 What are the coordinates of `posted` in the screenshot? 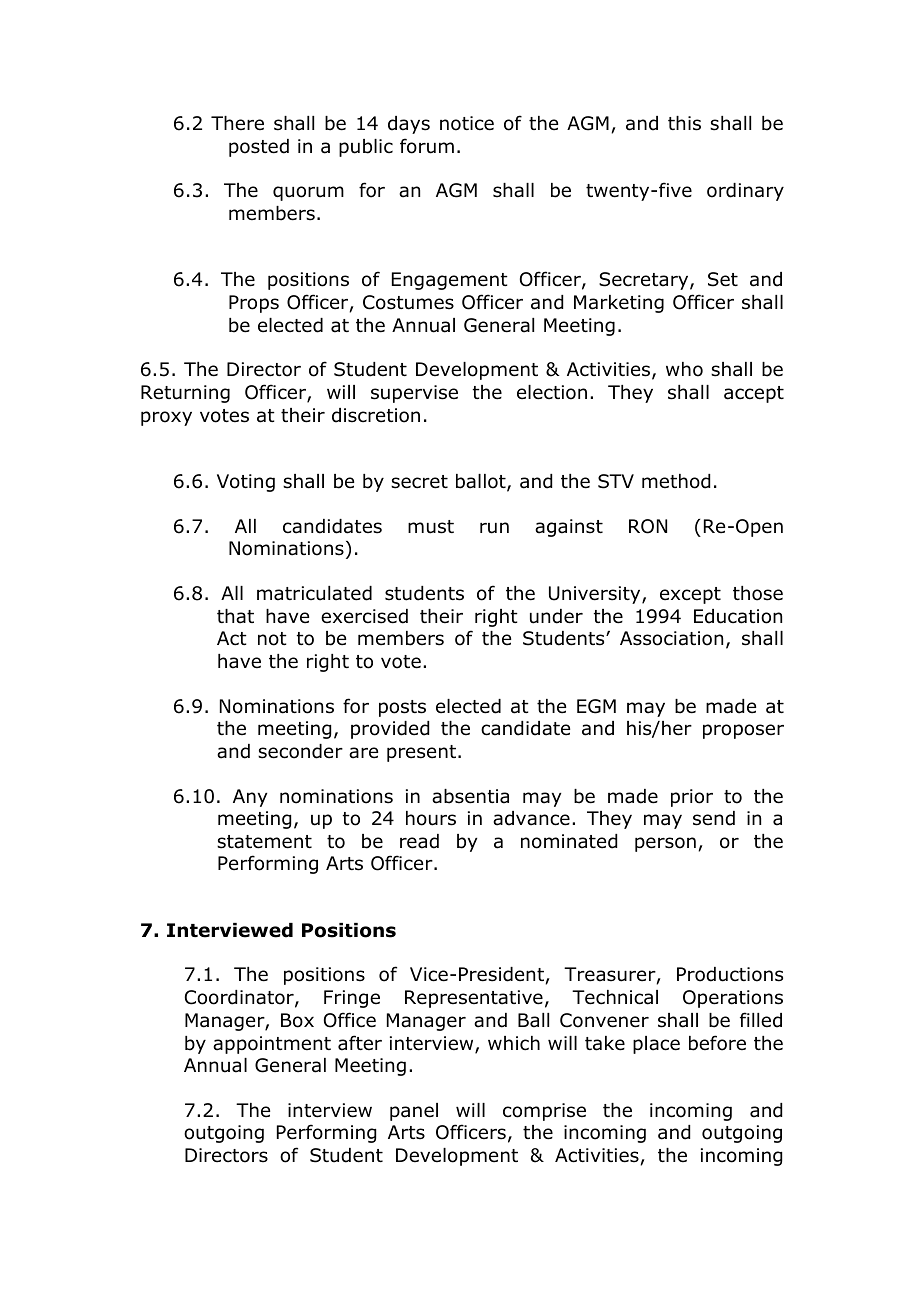 It's located at (259, 148).
